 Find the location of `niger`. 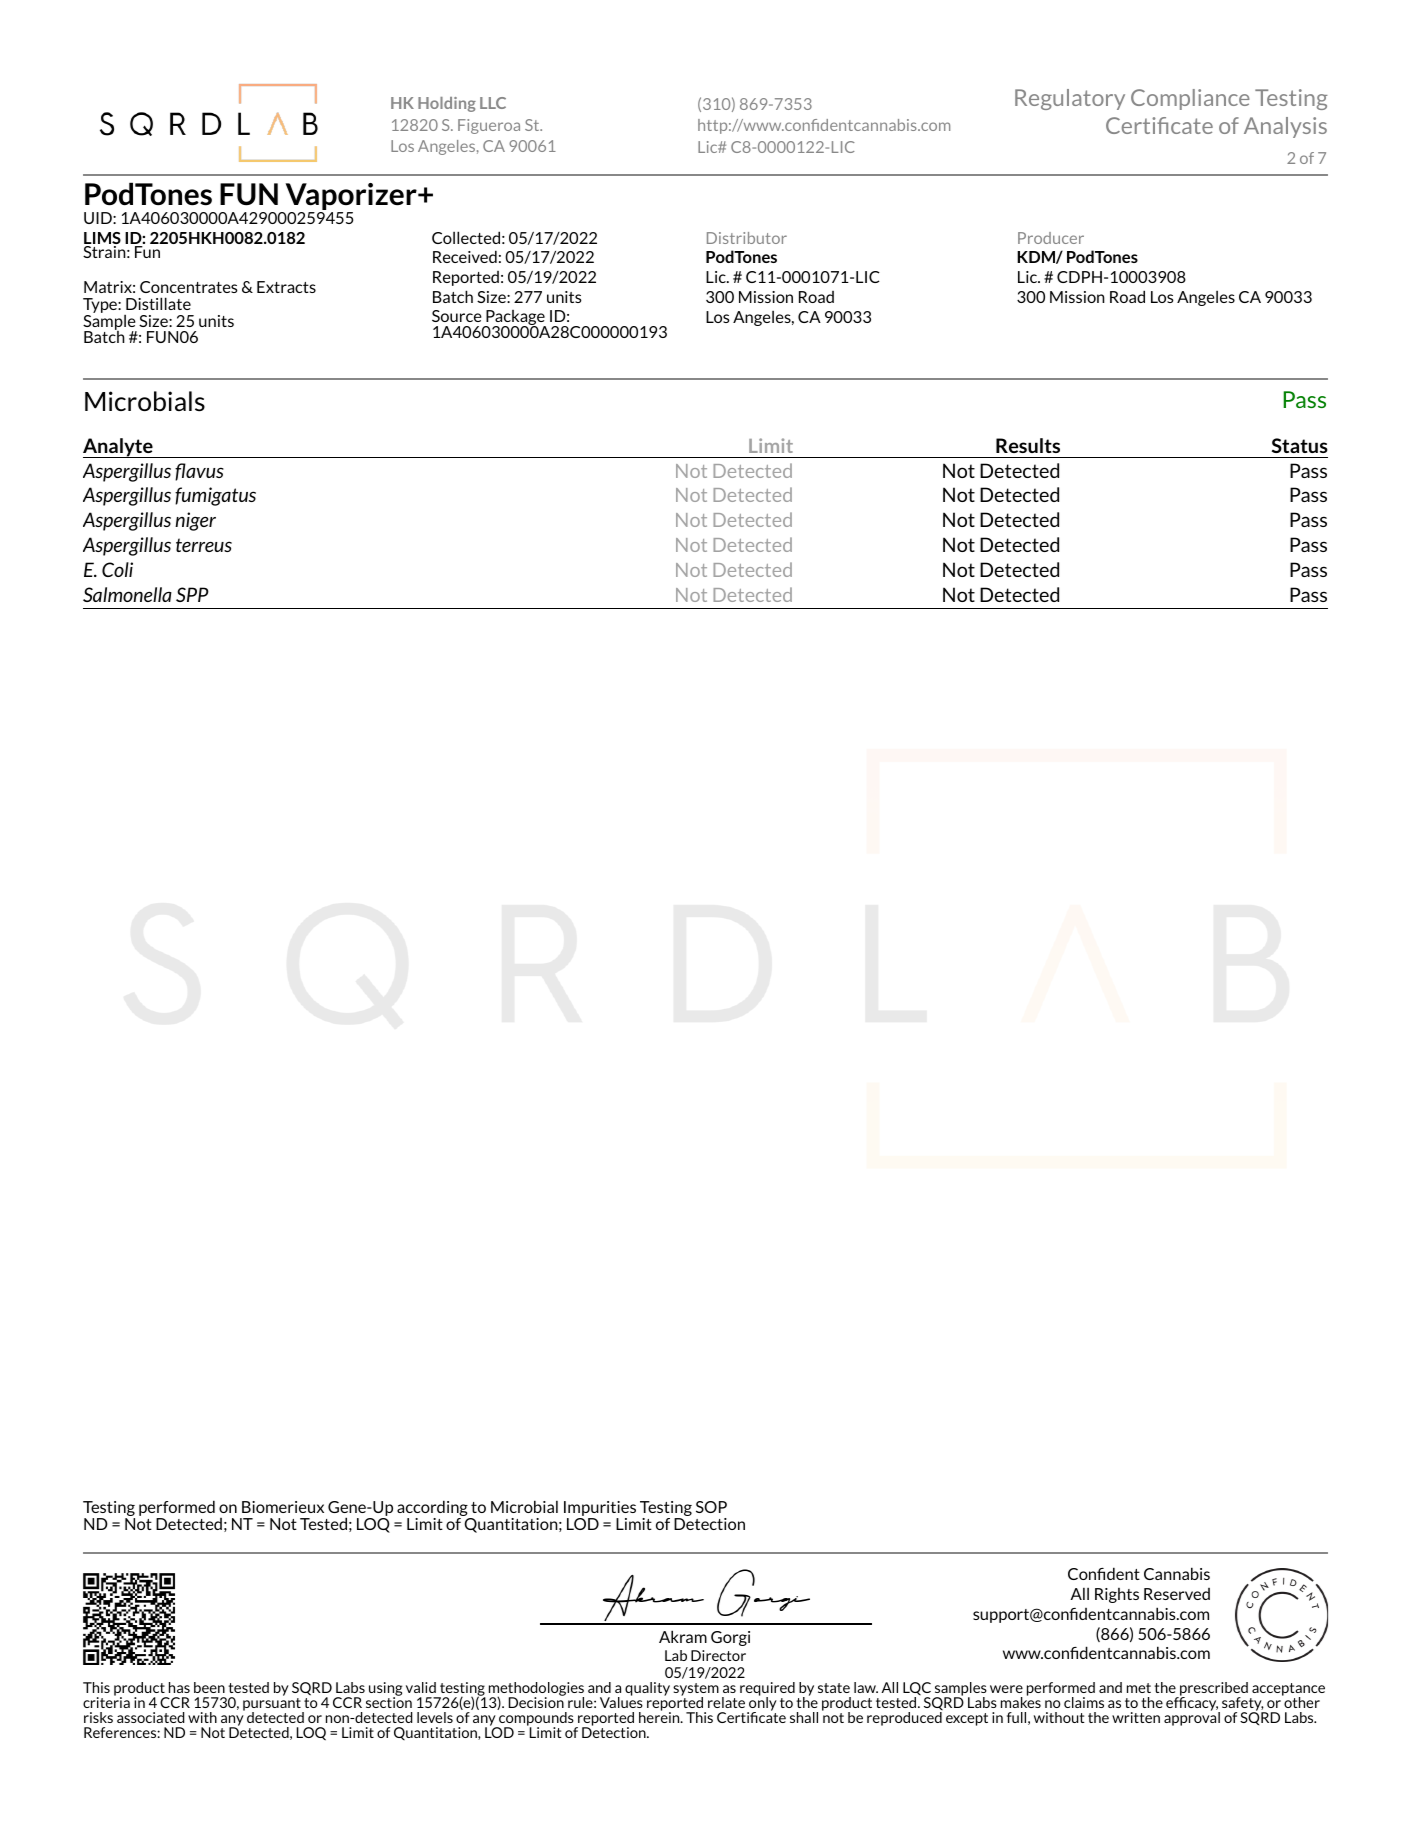

niger is located at coordinates (195, 521).
